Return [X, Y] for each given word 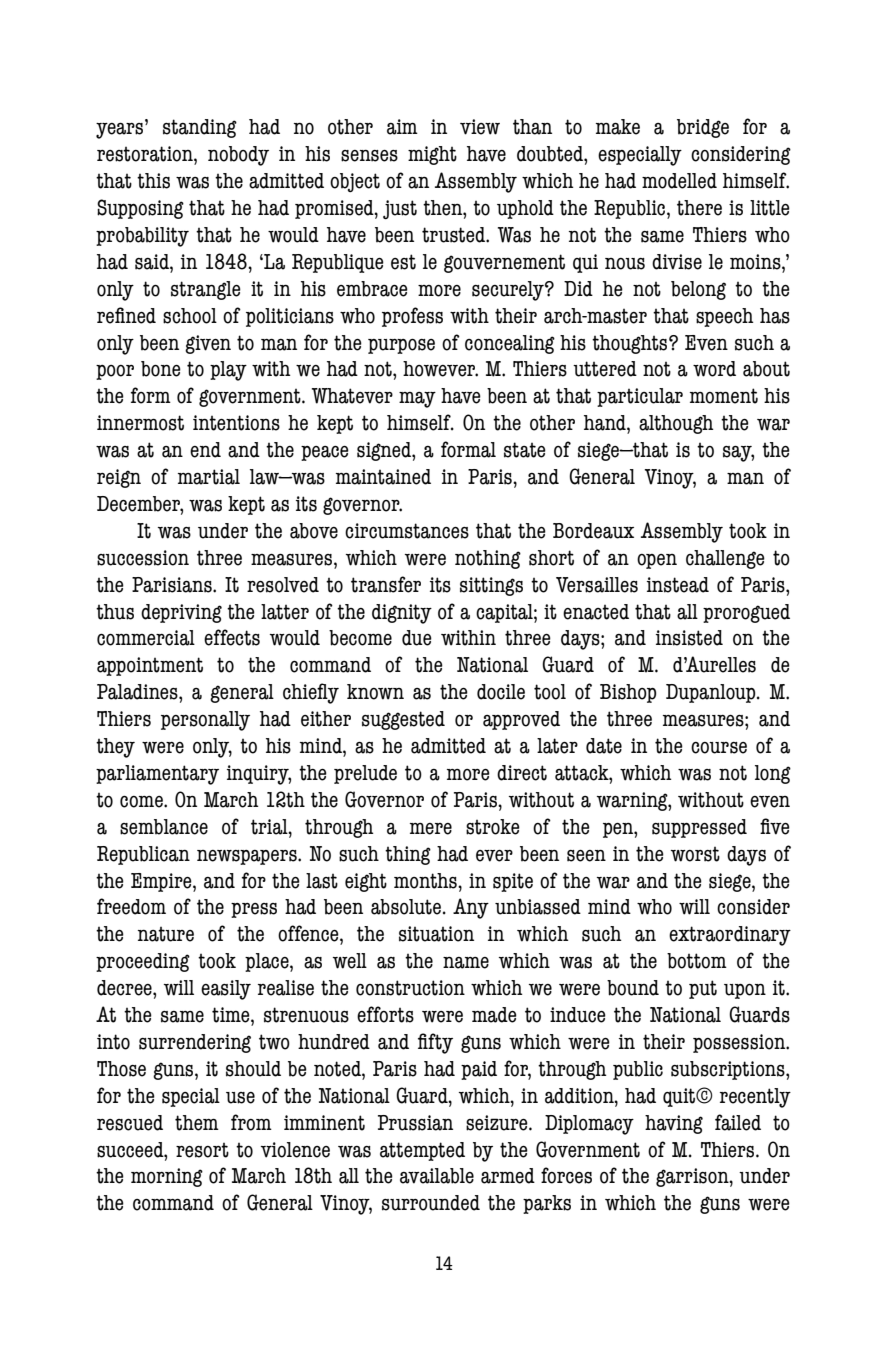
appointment [150, 666]
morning [167, 1177]
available [437, 1176]
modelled [679, 181]
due [417, 638]
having [674, 1124]
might [432, 155]
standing [200, 128]
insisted [689, 638]
